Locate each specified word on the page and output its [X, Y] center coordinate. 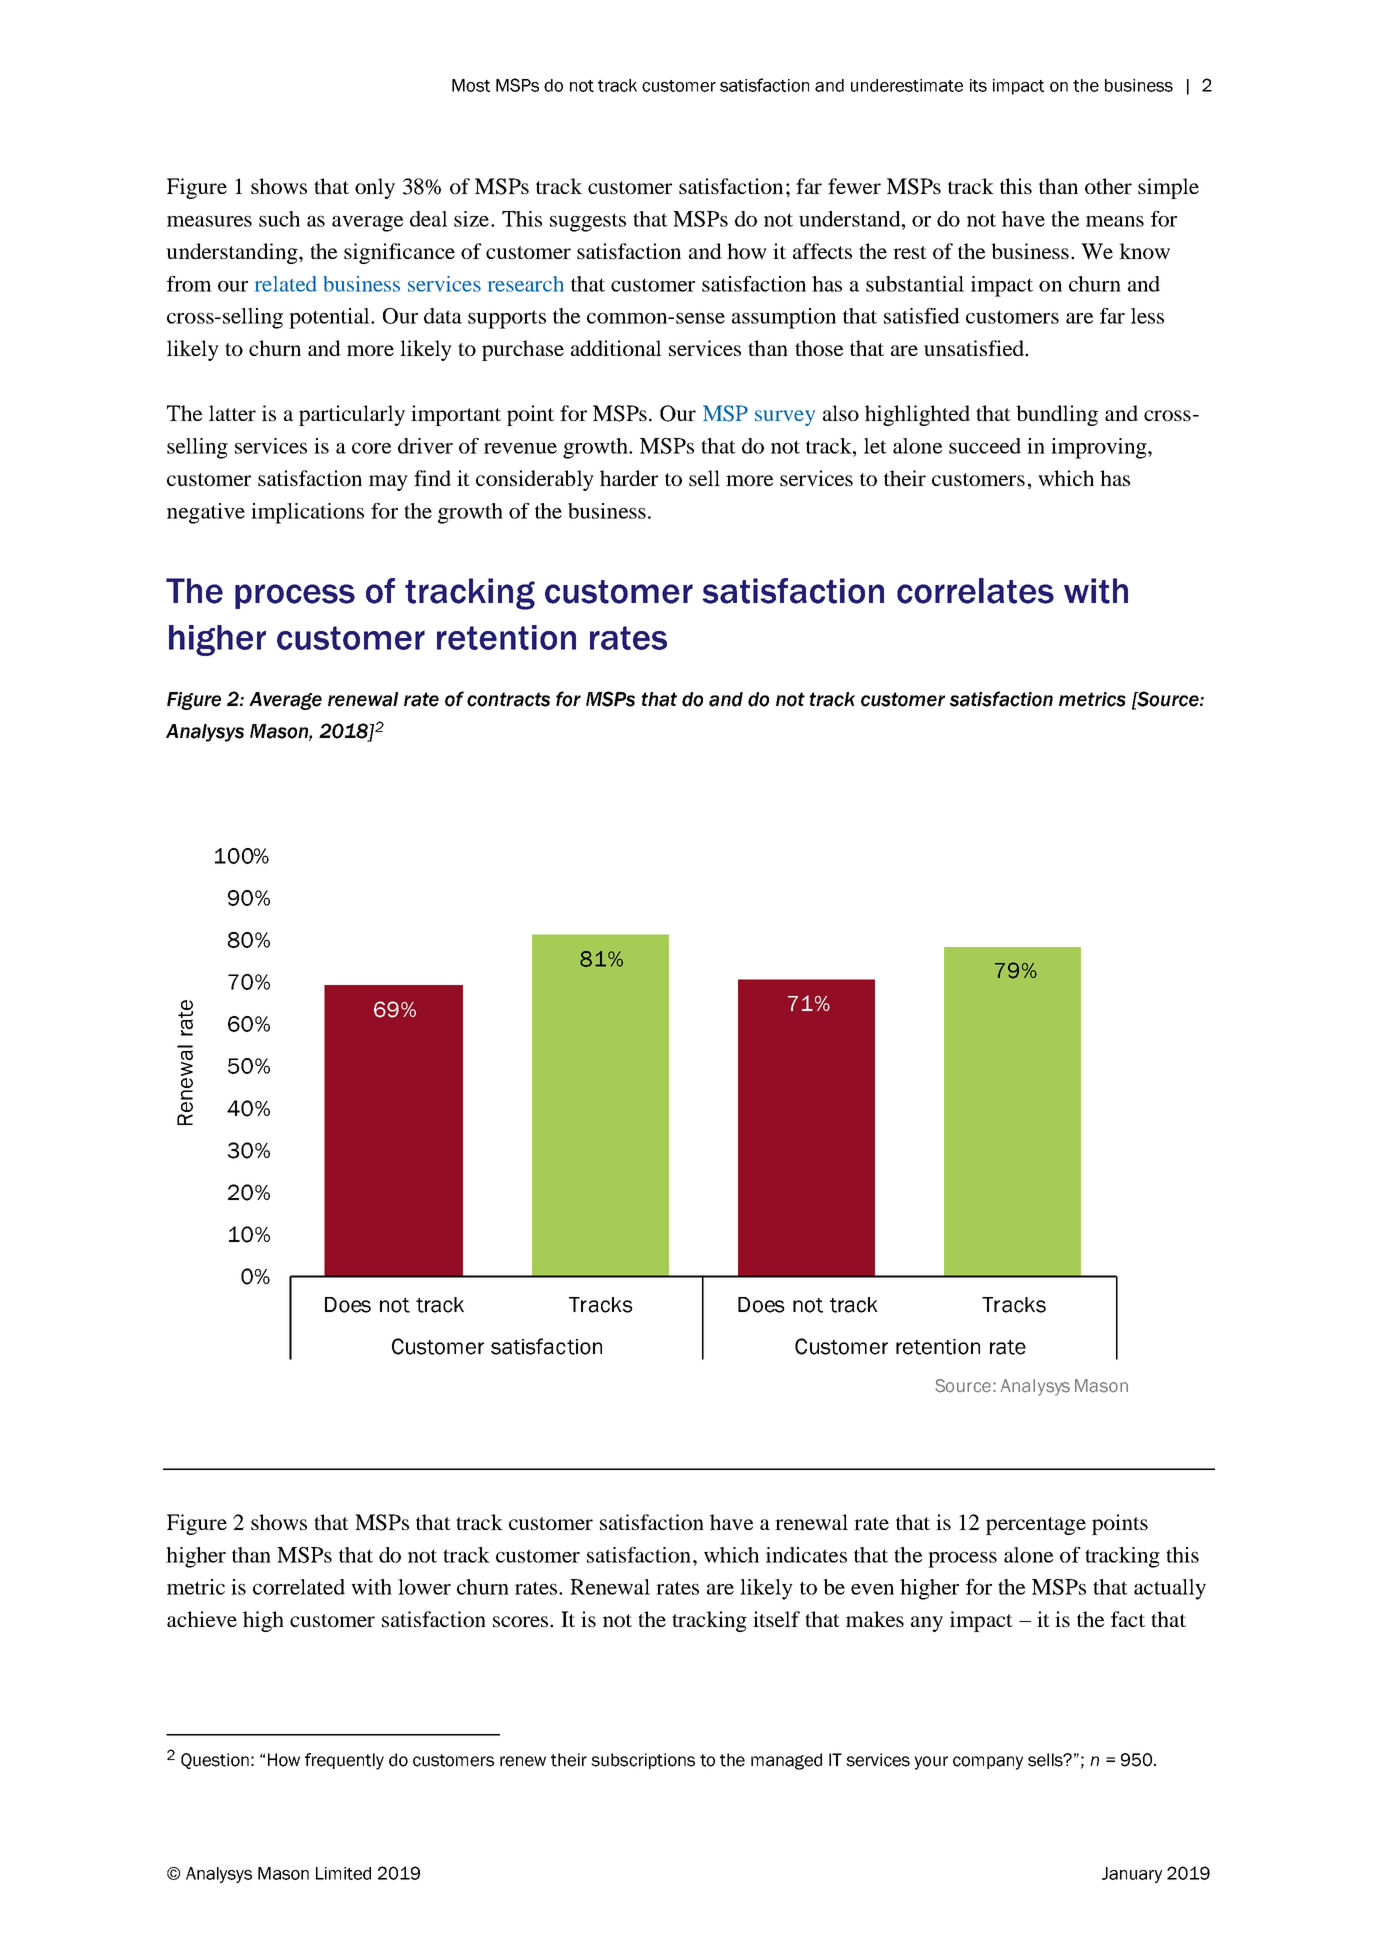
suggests [588, 222]
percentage [1036, 1526]
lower [424, 1587]
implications [307, 513]
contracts [508, 699]
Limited [343, 1873]
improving [1100, 448]
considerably [535, 480]
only [375, 188]
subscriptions [643, 1761]
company [988, 1763]
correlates [975, 591]
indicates [806, 1555]
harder [629, 478]
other [1108, 186]
